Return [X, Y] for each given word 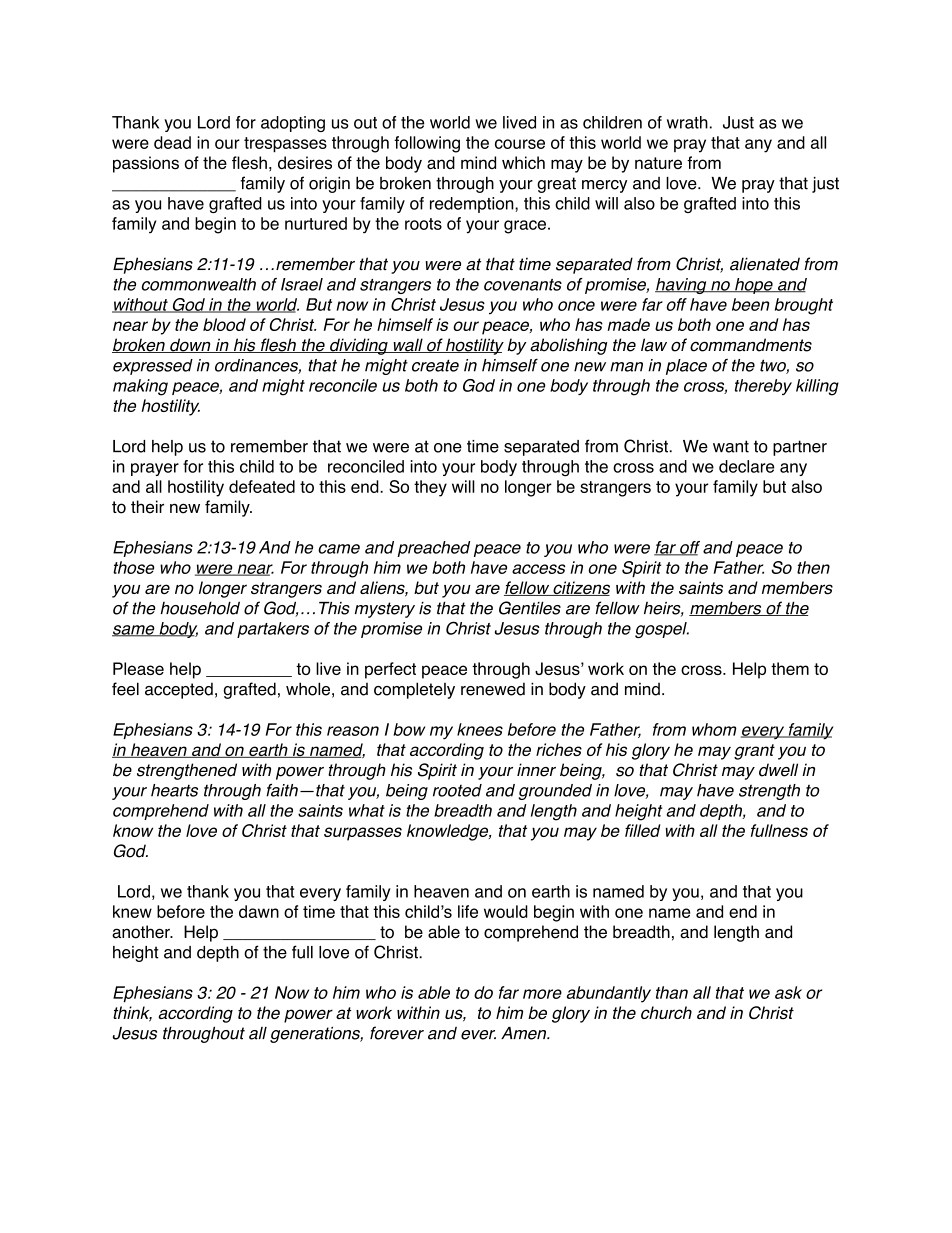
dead [172, 142]
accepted [179, 690]
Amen [525, 1033]
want [731, 446]
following [427, 144]
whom [714, 729]
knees [480, 729]
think [132, 1013]
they [430, 488]
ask [788, 992]
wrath [687, 122]
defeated [262, 486]
